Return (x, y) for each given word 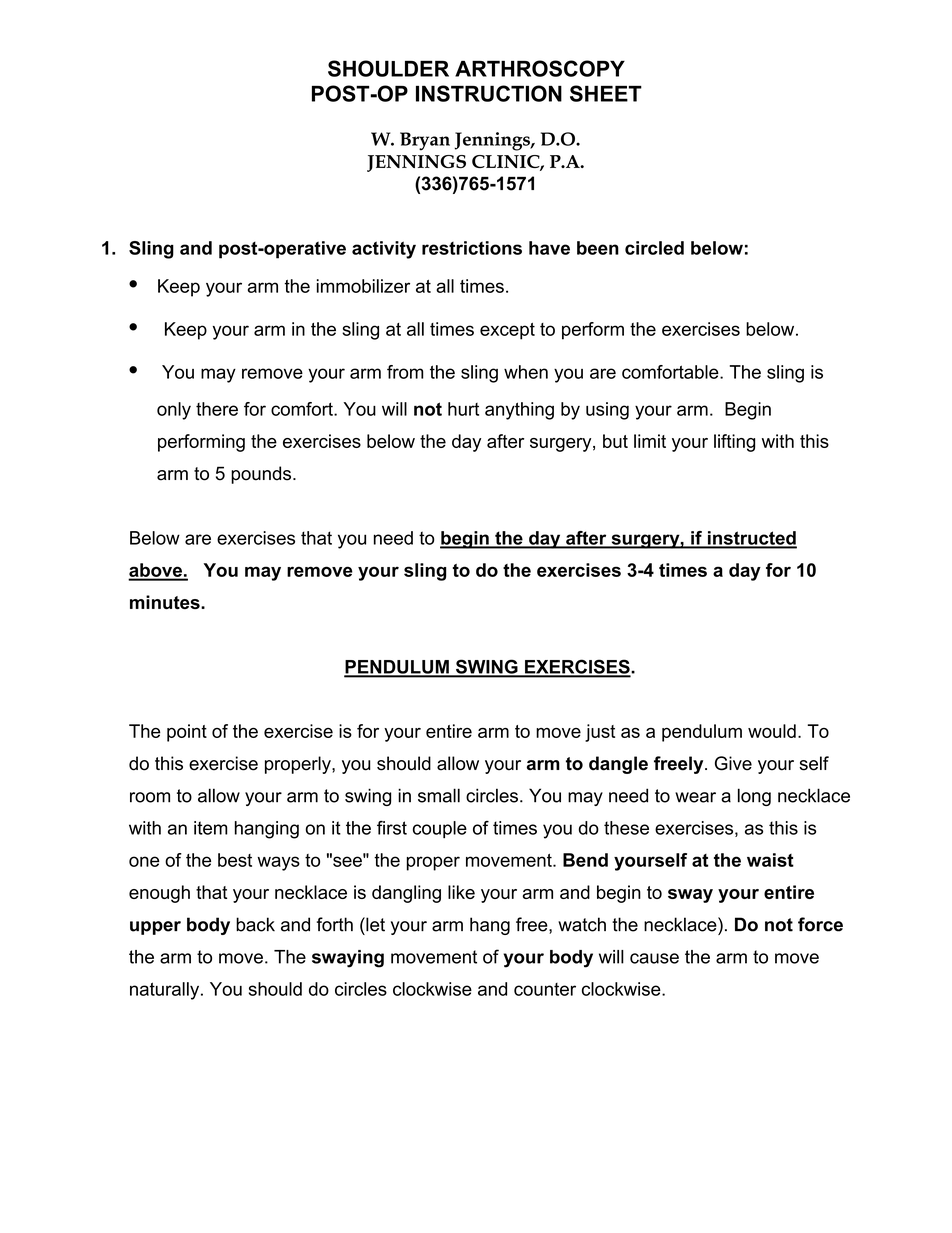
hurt (463, 409)
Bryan (425, 141)
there (217, 409)
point (187, 733)
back (255, 924)
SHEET (606, 93)
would (772, 731)
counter (545, 989)
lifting (734, 443)
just (600, 733)
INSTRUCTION (489, 93)
